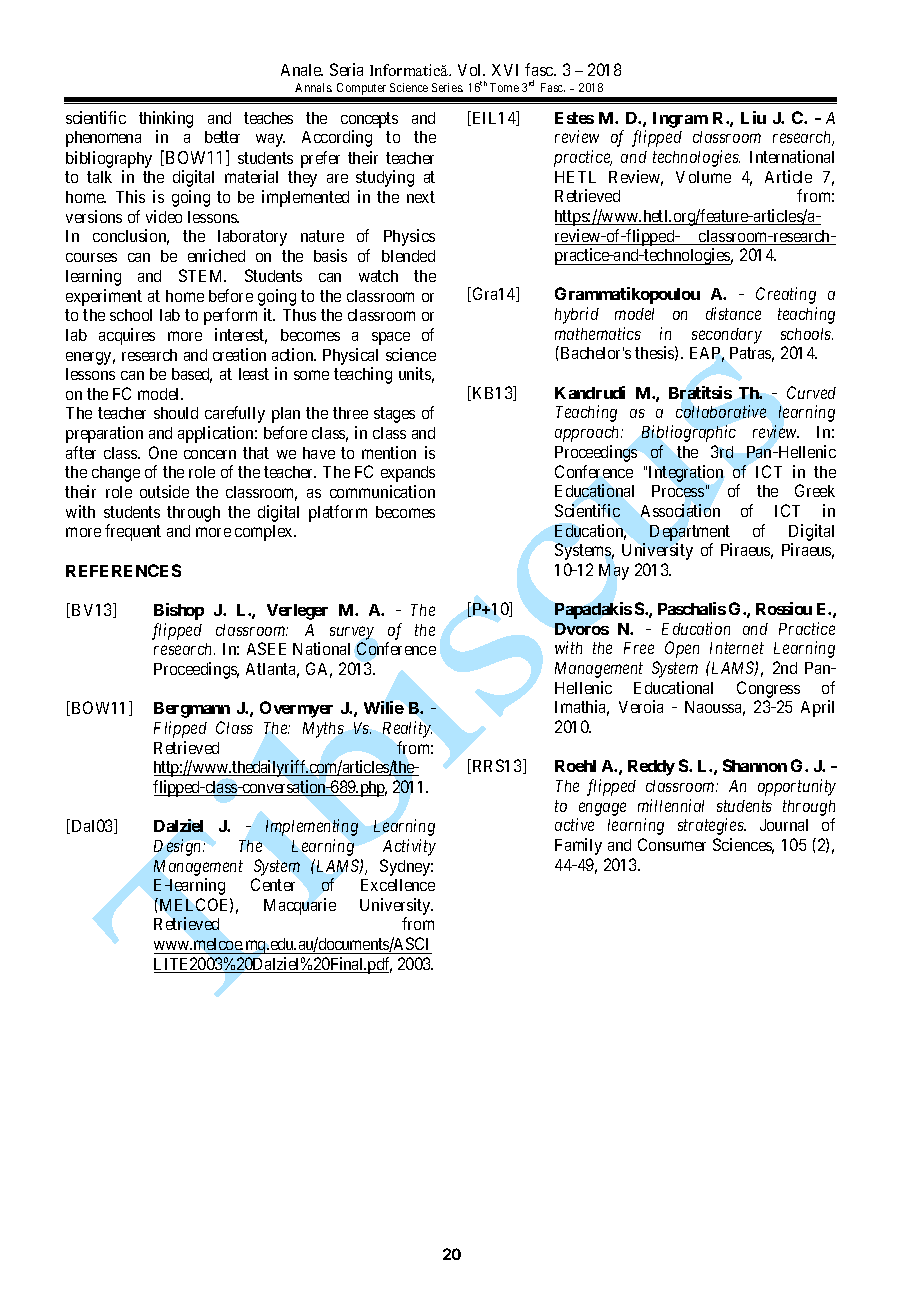  Describe the element at coordinates (686, 473) in the document. I see `Integration` at that location.
